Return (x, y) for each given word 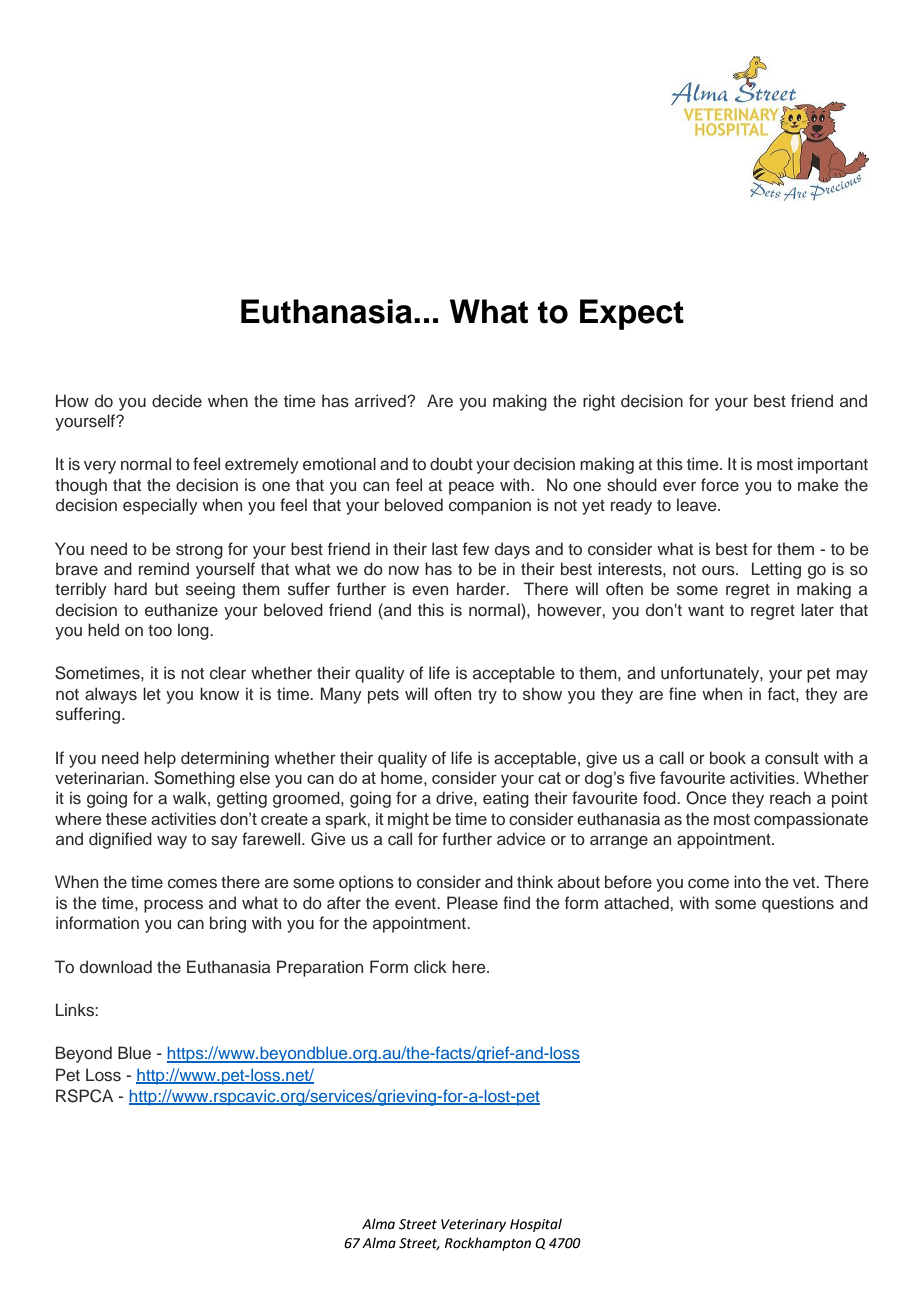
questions (798, 904)
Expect (632, 314)
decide (177, 401)
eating (506, 799)
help (160, 759)
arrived (381, 401)
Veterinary (473, 1225)
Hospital (536, 1225)
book (728, 757)
